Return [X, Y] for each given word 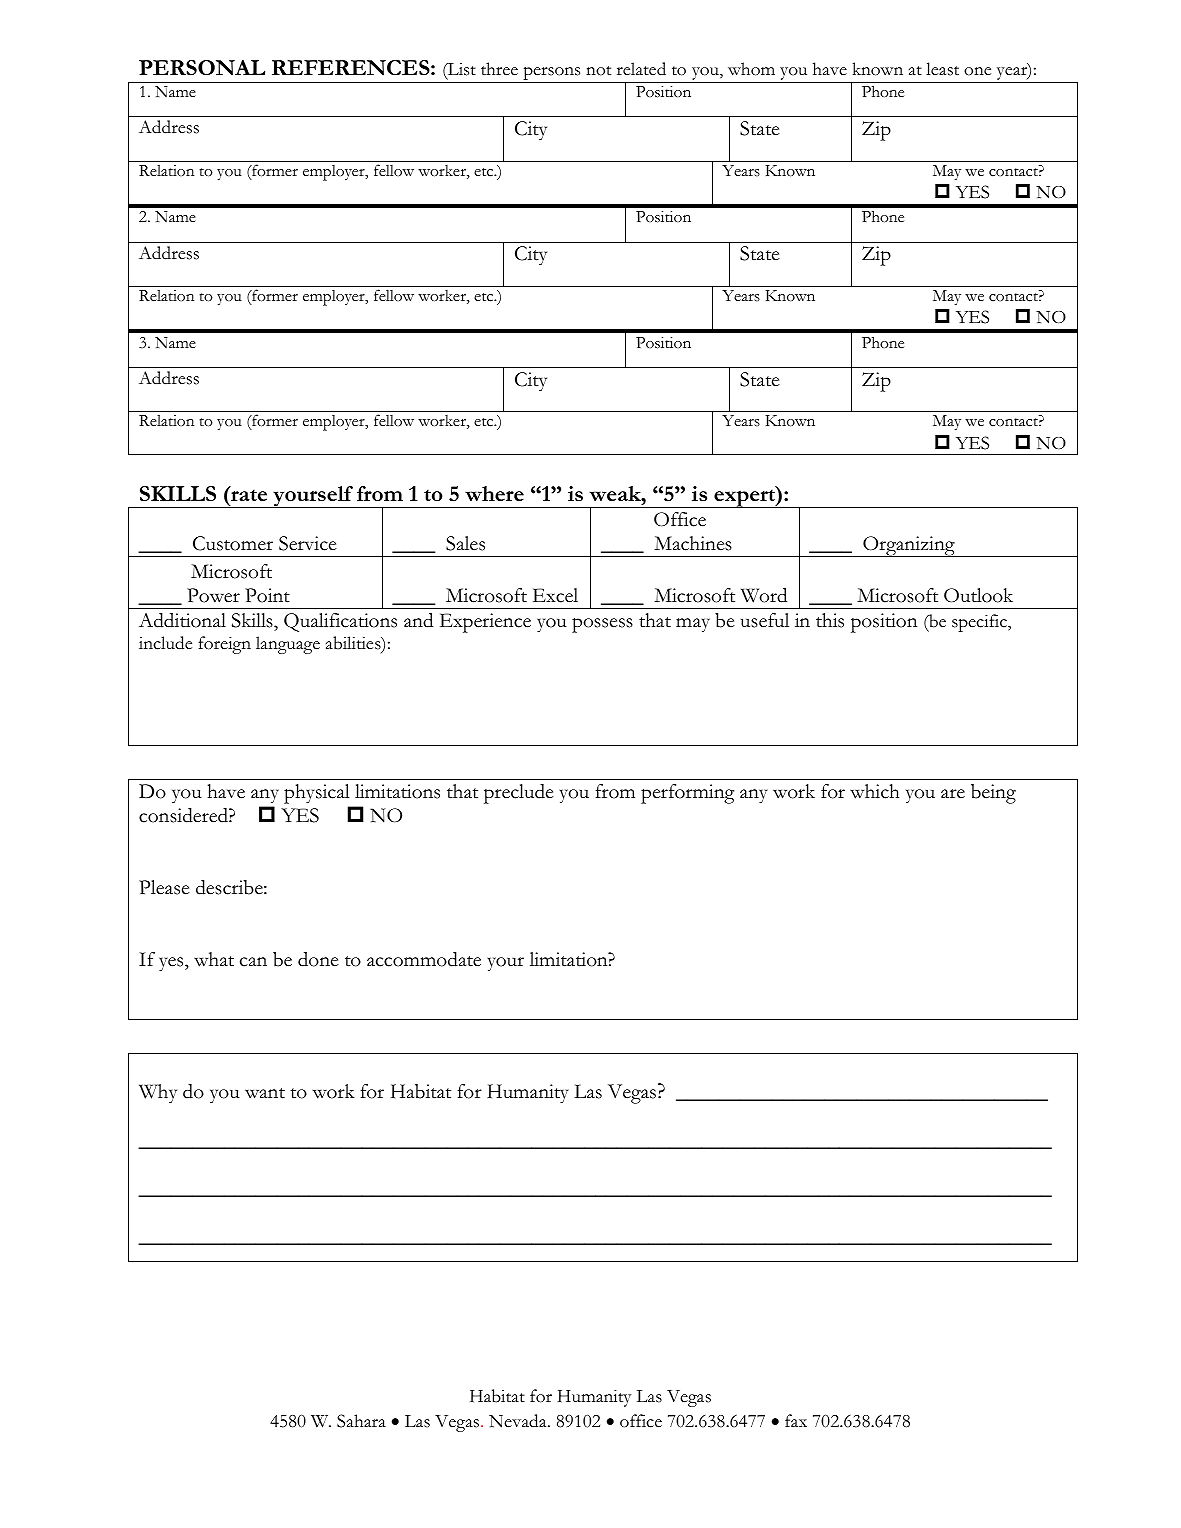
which [874, 791]
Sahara [361, 1421]
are [953, 794]
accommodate [424, 959]
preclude [519, 794]
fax [796, 1420]
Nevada [519, 1421]
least [942, 69]
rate [248, 494]
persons [552, 75]
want [265, 1093]
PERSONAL [202, 68]
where [494, 493]
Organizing [909, 546]
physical [317, 794]
